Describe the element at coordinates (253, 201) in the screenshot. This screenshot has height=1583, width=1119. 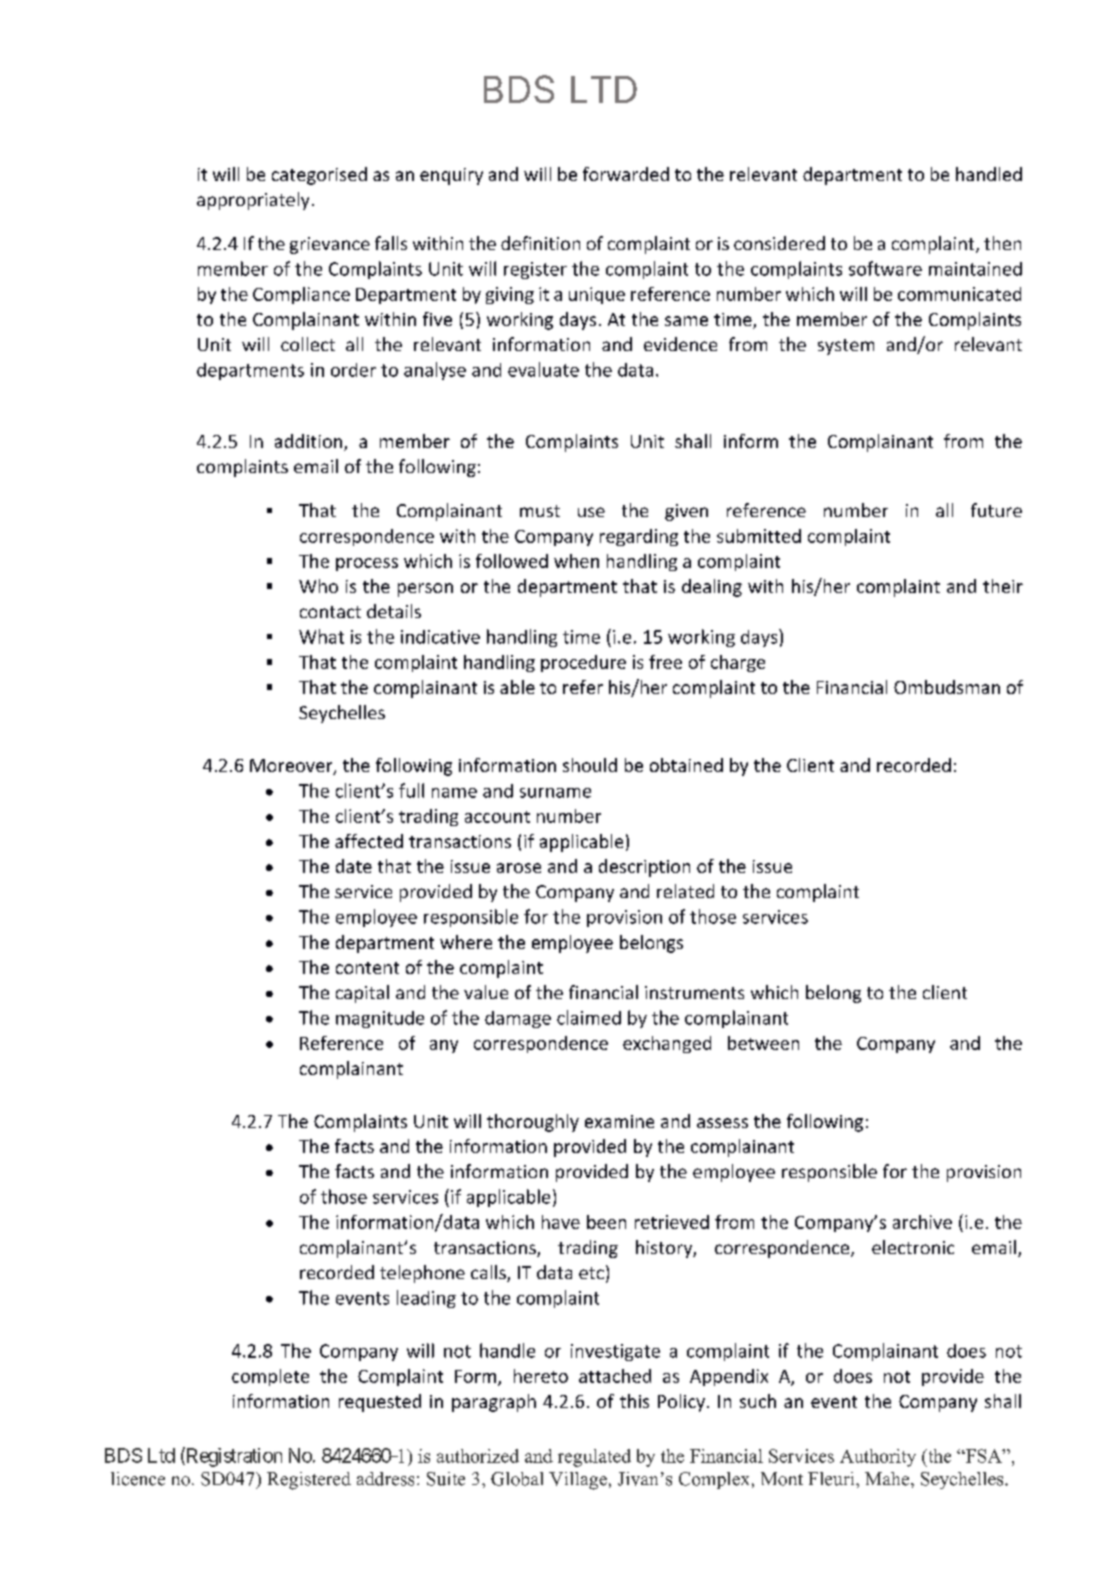
I see `appropriately` at that location.
